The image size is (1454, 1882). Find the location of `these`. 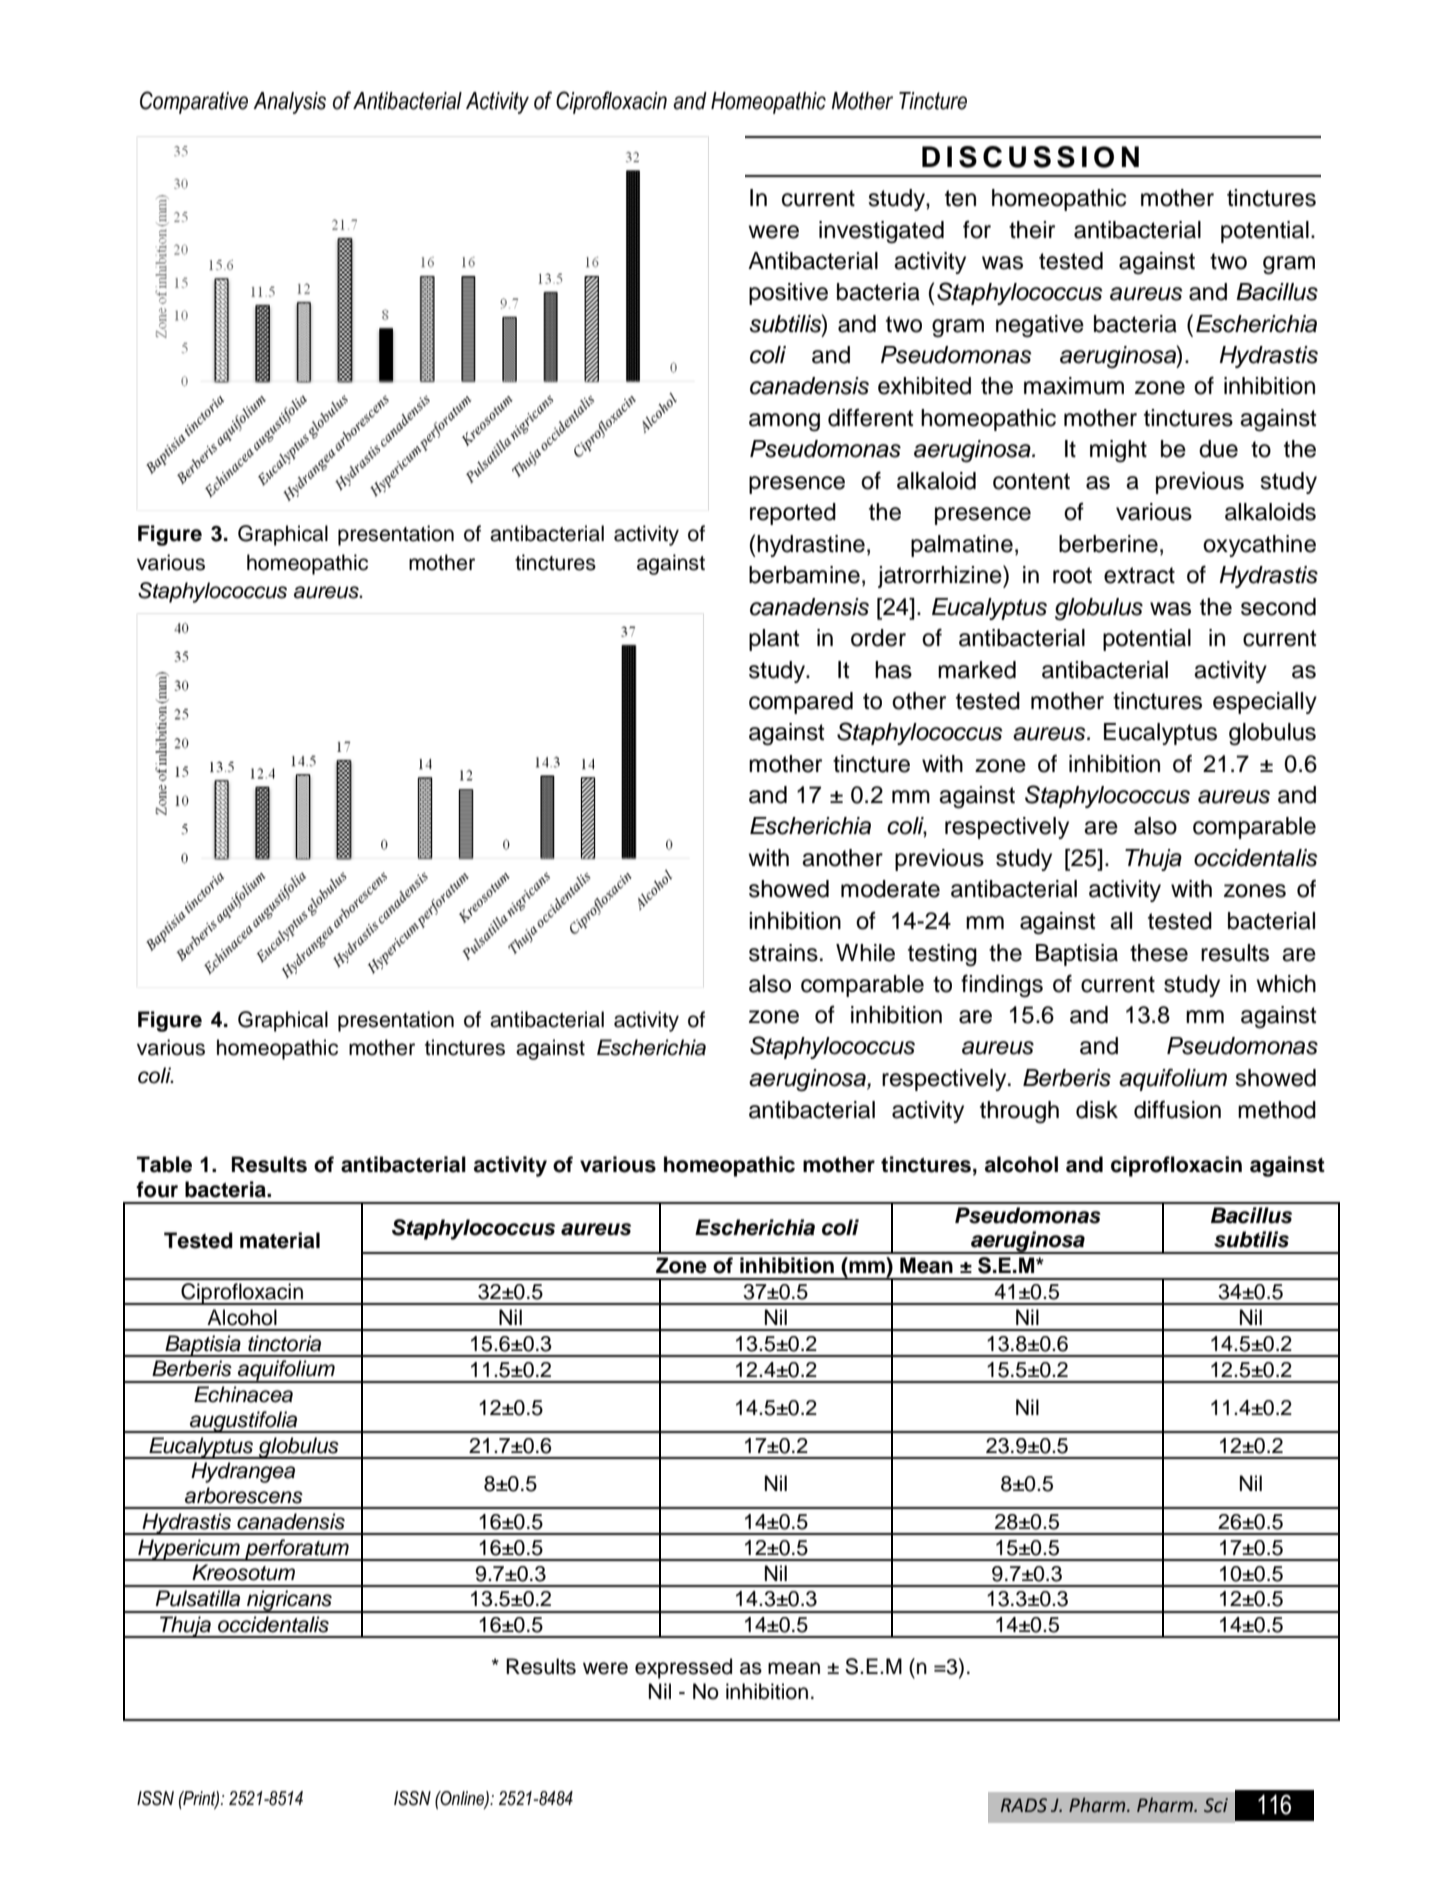

these is located at coordinates (1159, 953).
